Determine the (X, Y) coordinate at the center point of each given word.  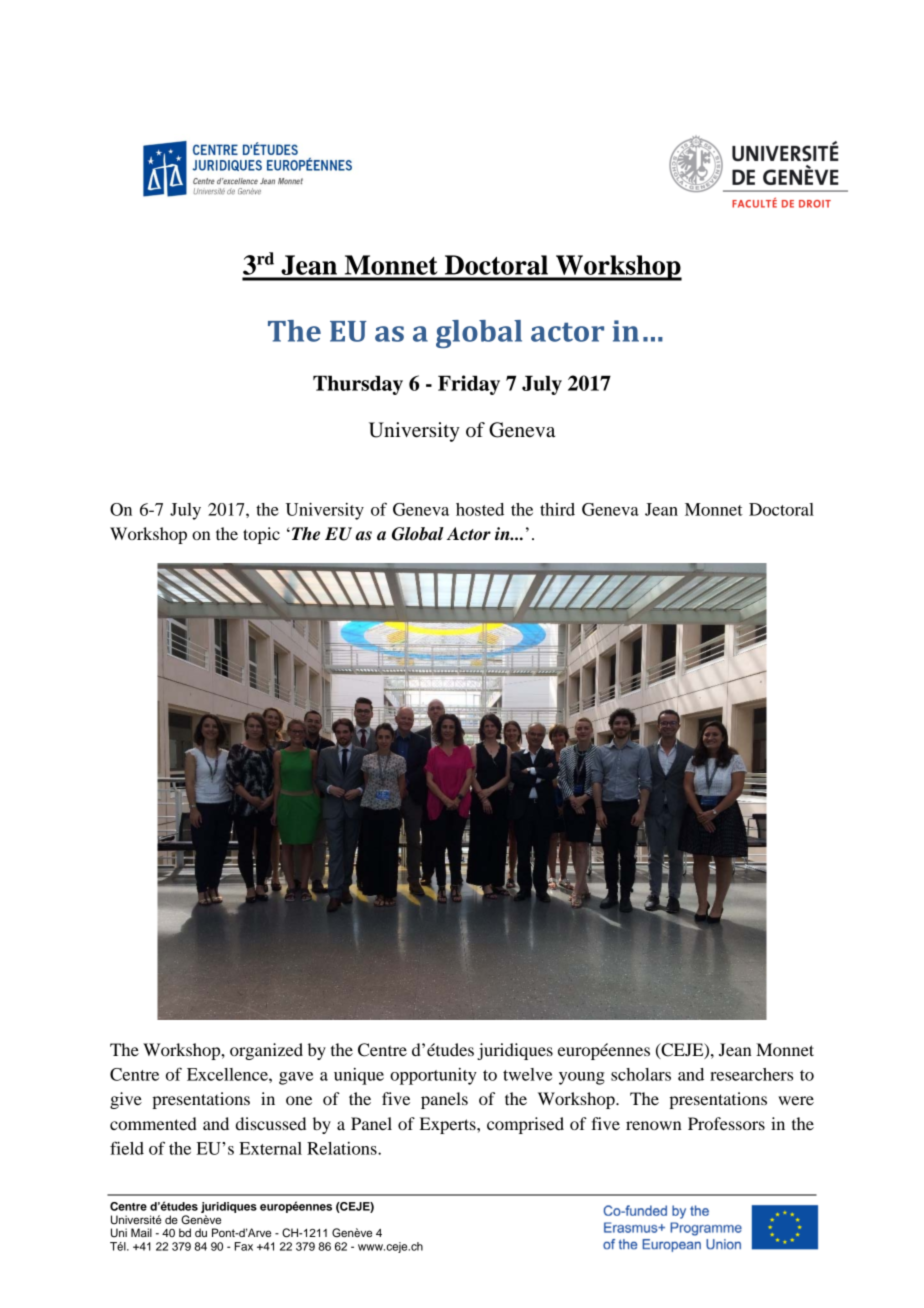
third (557, 509)
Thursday (358, 385)
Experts (449, 1125)
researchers (751, 1074)
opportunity (433, 1076)
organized (266, 1051)
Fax (244, 1246)
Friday (469, 385)
